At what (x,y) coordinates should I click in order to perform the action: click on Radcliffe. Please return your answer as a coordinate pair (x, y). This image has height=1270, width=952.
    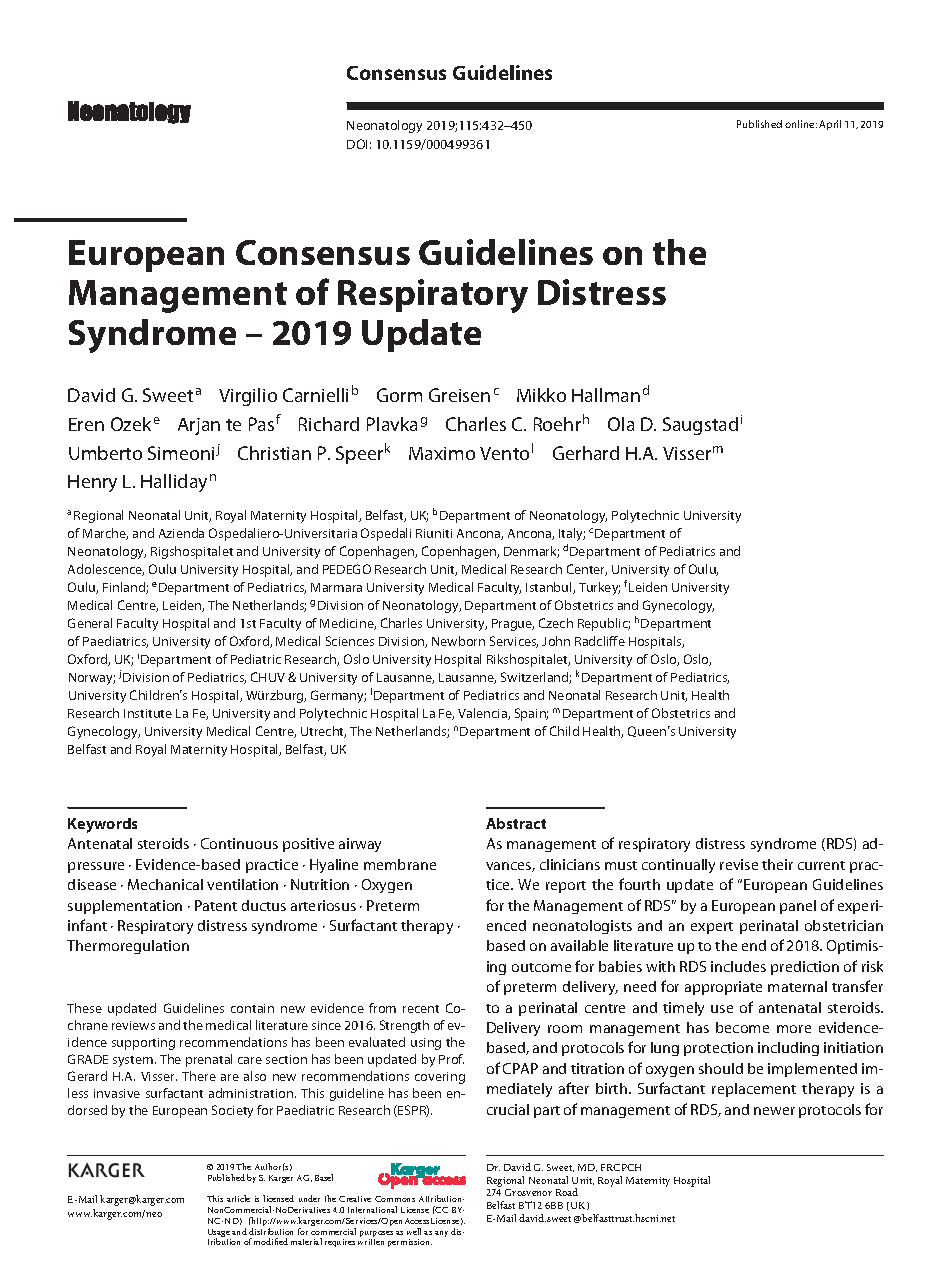
    Looking at the image, I should click on (600, 641).
